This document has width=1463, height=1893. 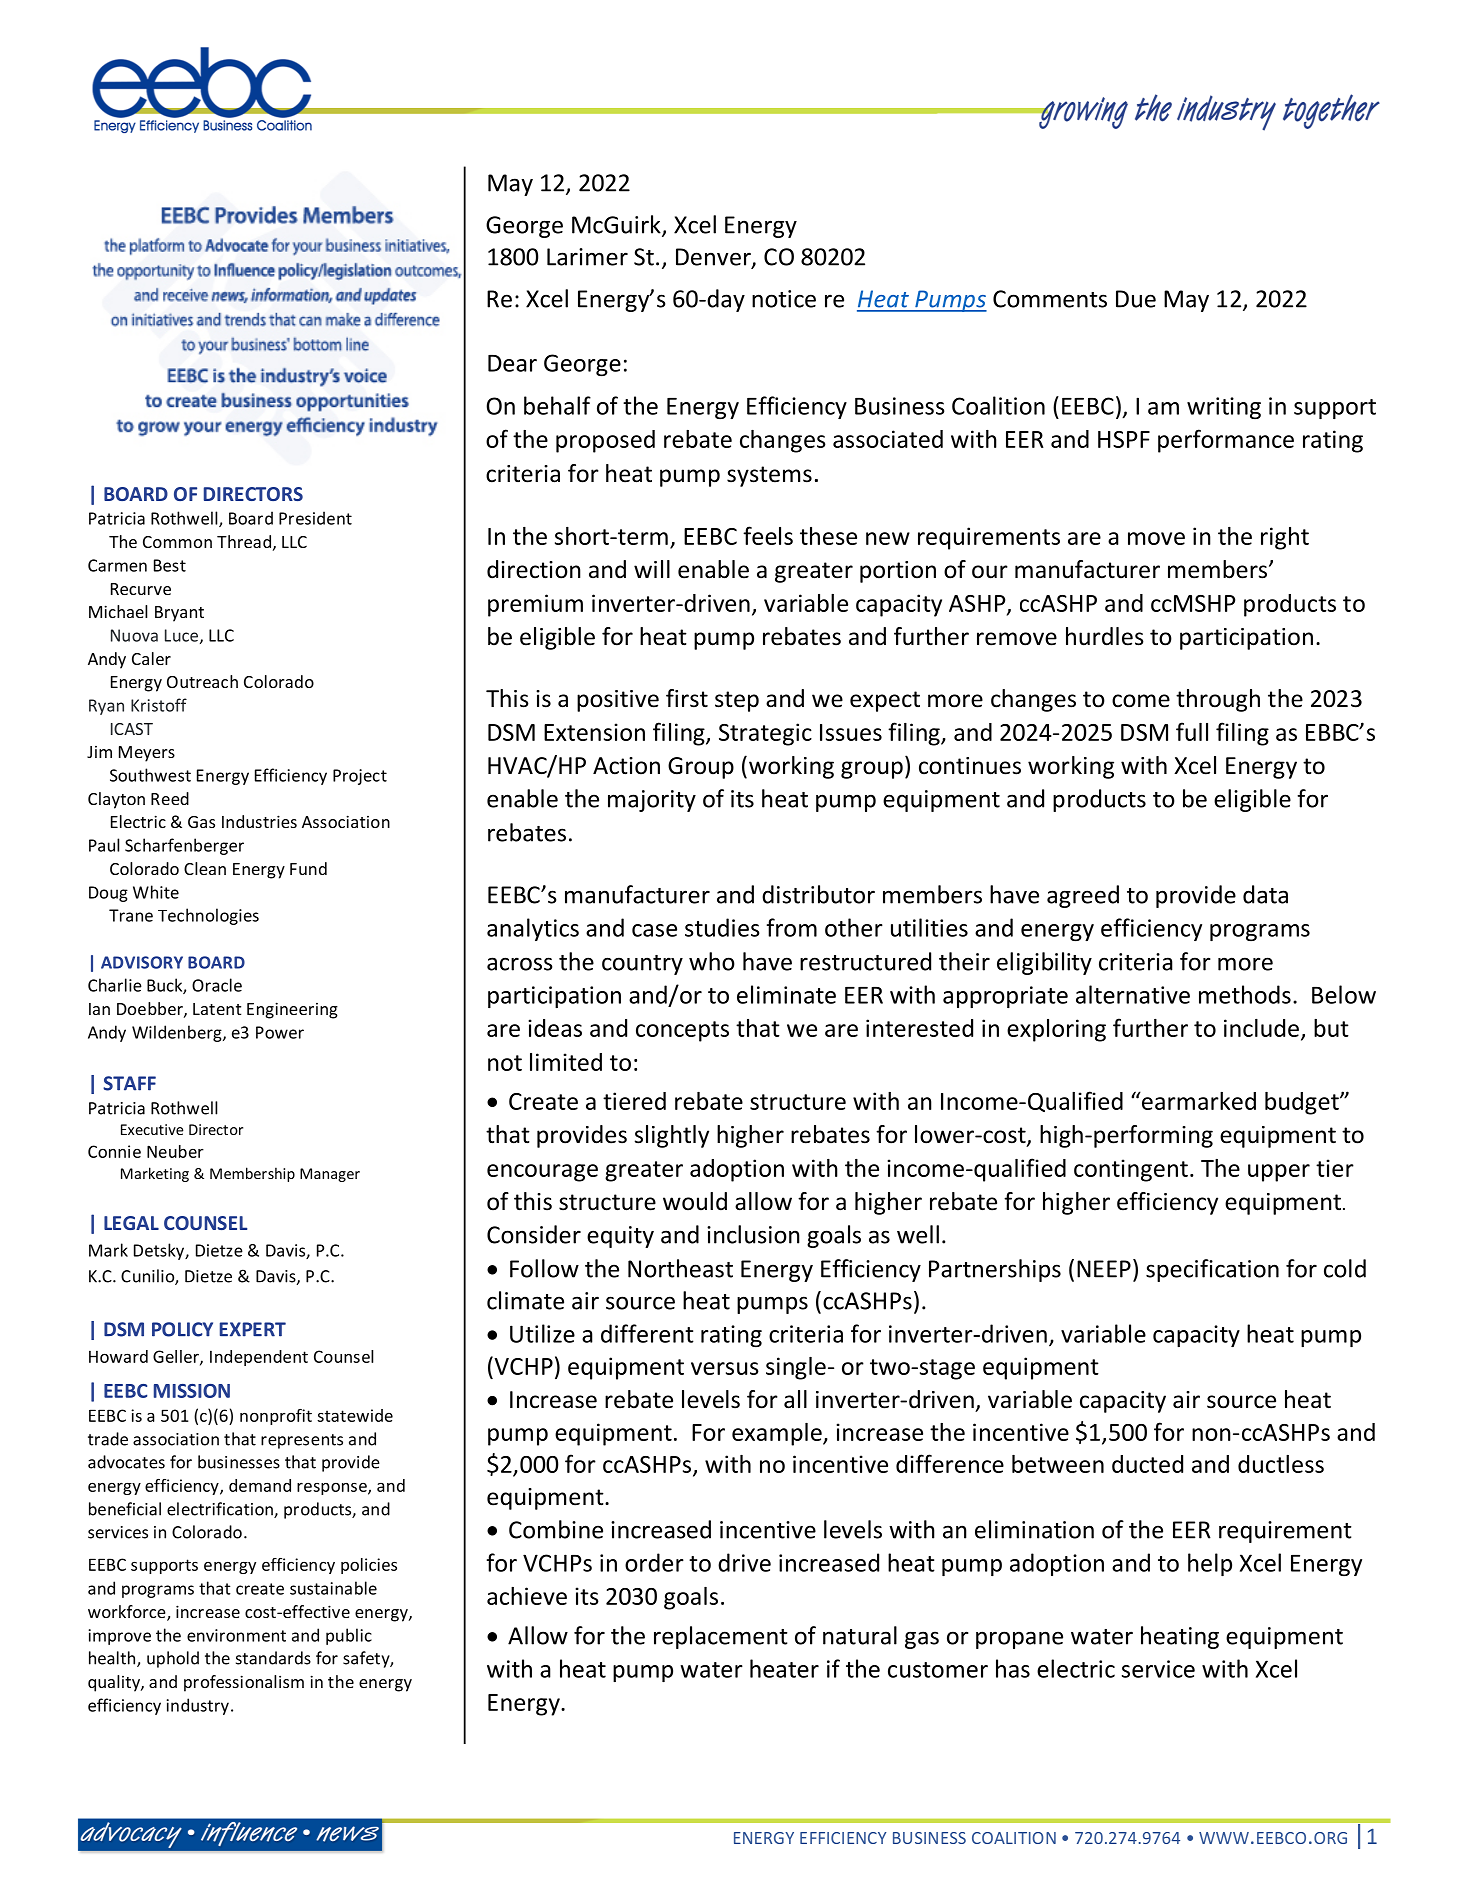 I want to click on methods, so click(x=1245, y=994).
